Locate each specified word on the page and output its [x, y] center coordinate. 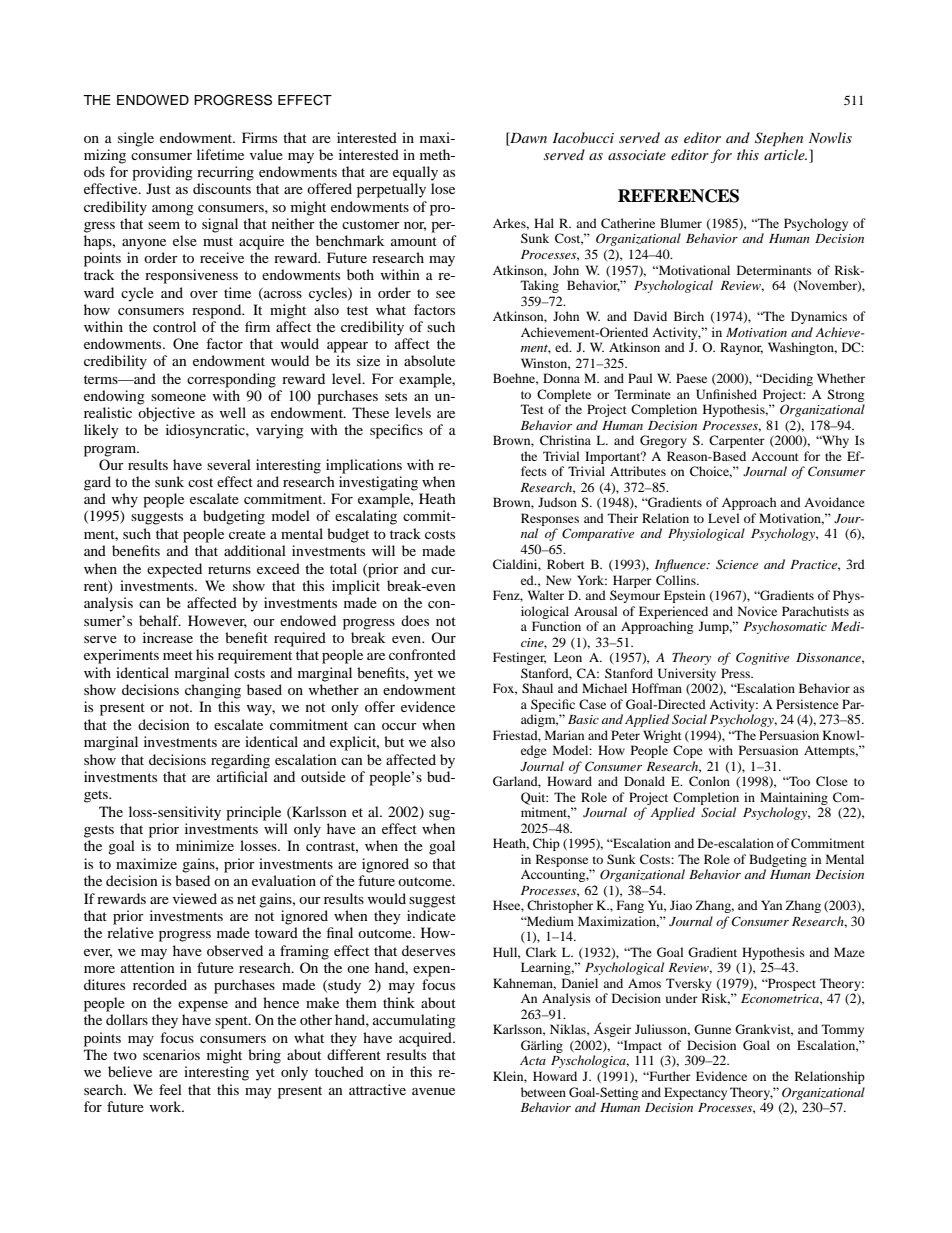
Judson [557, 502]
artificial [242, 776]
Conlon [709, 781]
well [233, 412]
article [785, 154]
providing [162, 173]
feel [170, 1089]
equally [415, 173]
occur [399, 726]
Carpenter [737, 441]
